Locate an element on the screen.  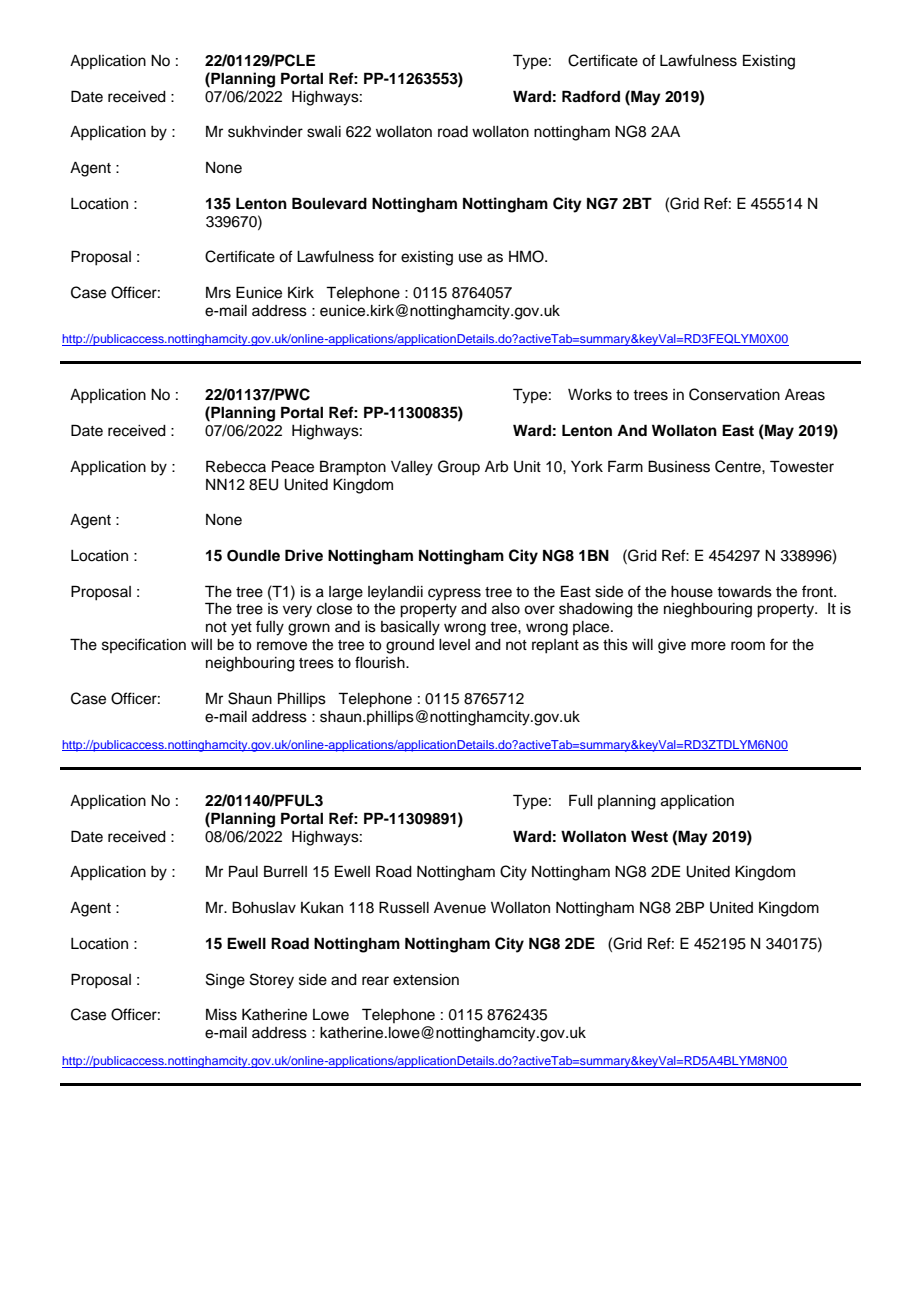
room is located at coordinates (748, 646).
